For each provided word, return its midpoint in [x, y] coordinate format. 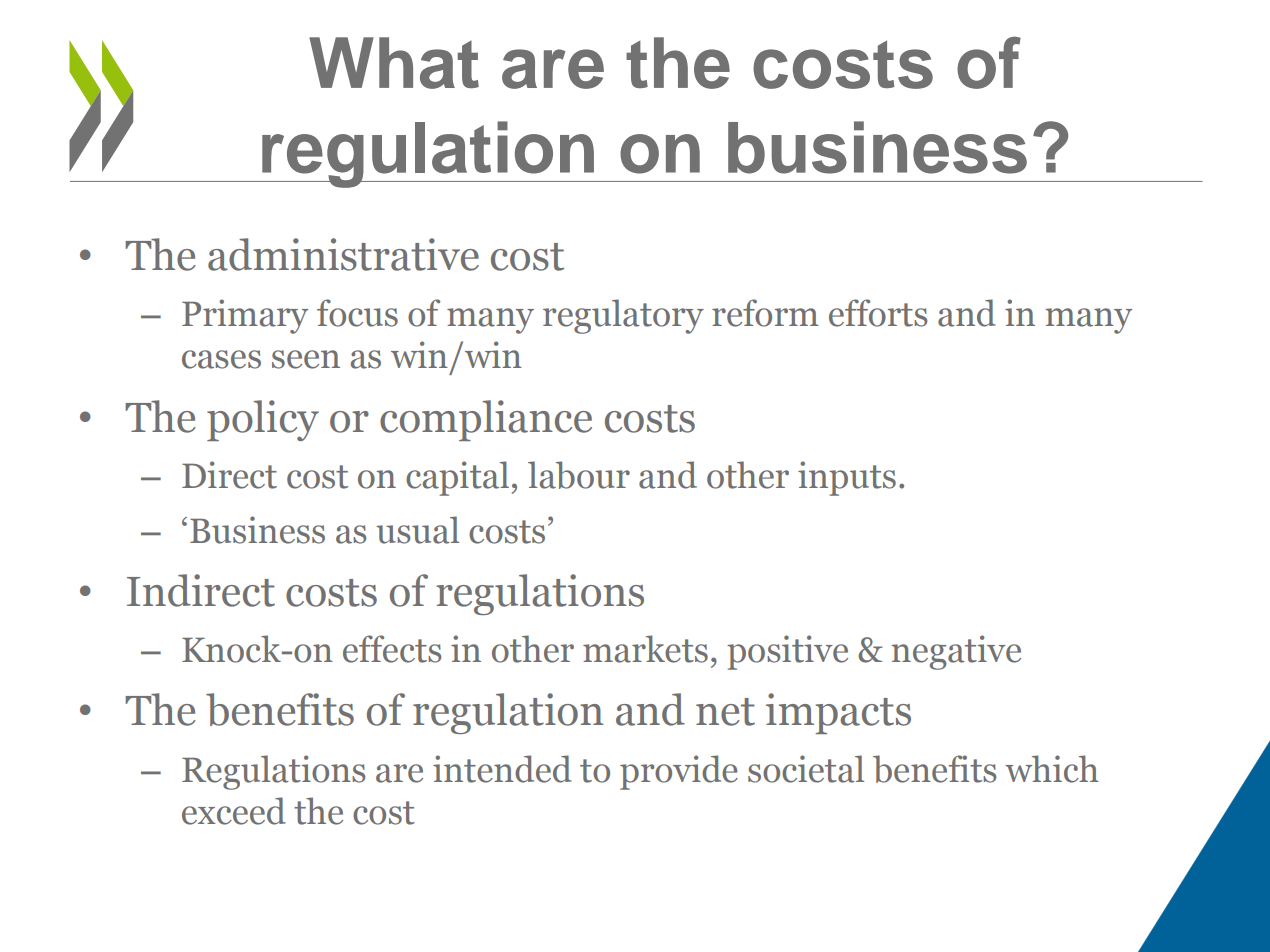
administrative [343, 254]
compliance [486, 420]
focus [357, 313]
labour [579, 475]
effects [392, 649]
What [394, 63]
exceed [234, 811]
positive [787, 652]
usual [417, 530]
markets [645, 649]
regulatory [623, 316]
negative [956, 652]
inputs [847, 478]
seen [306, 359]
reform [765, 313]
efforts [878, 313]
